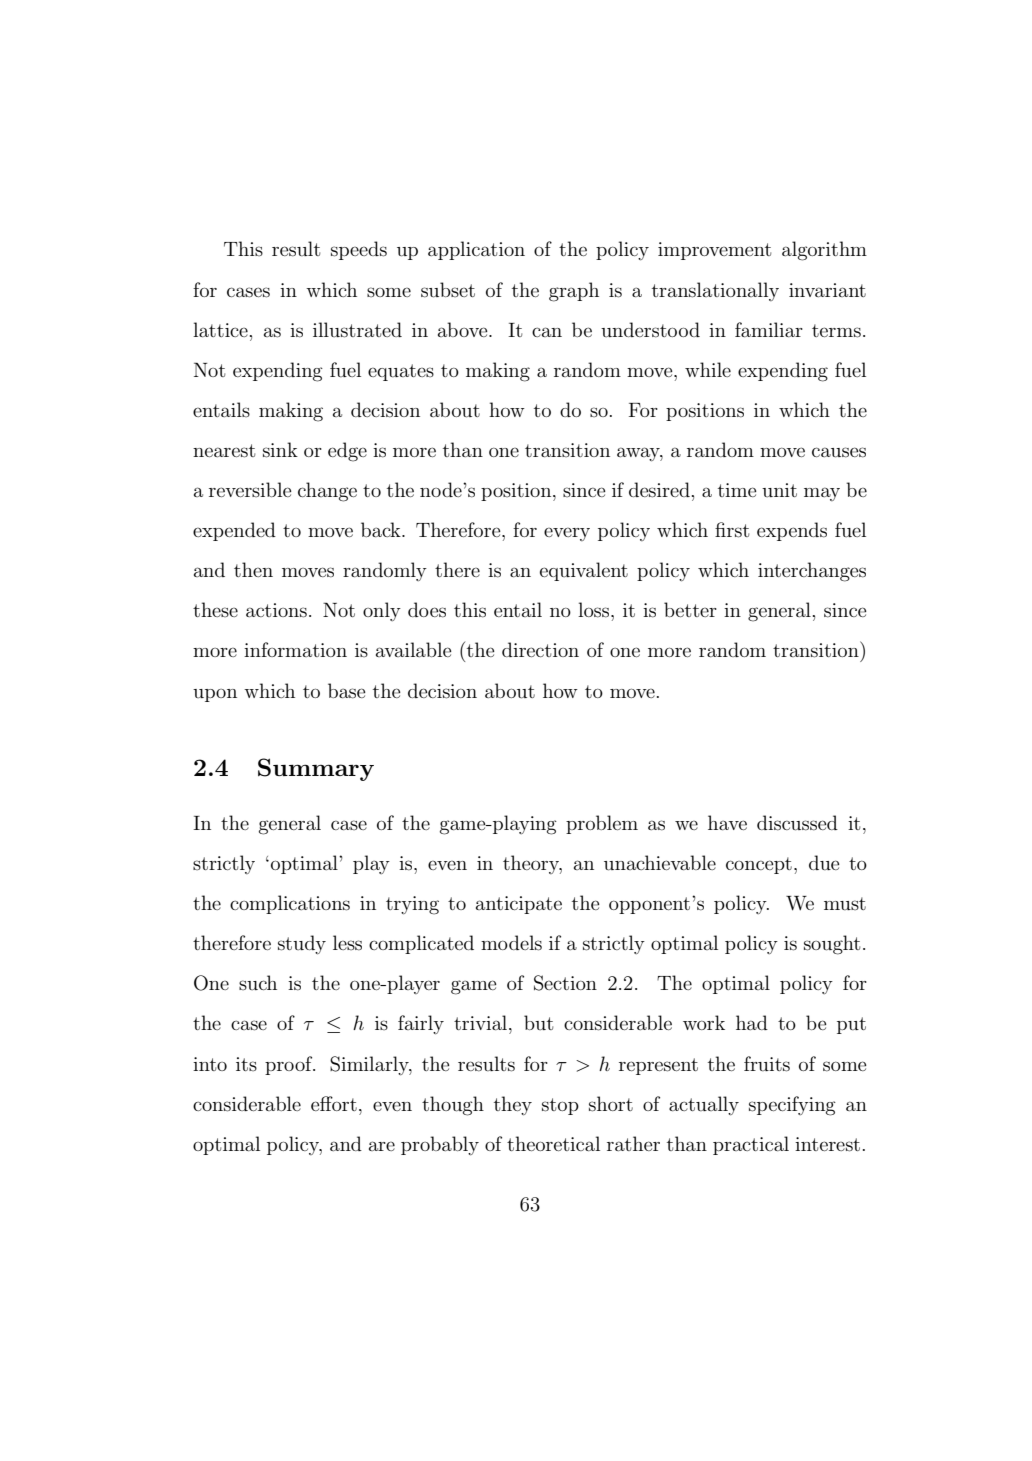 This page has height=1461, width=1032. I want to click on proof, so click(290, 1065).
